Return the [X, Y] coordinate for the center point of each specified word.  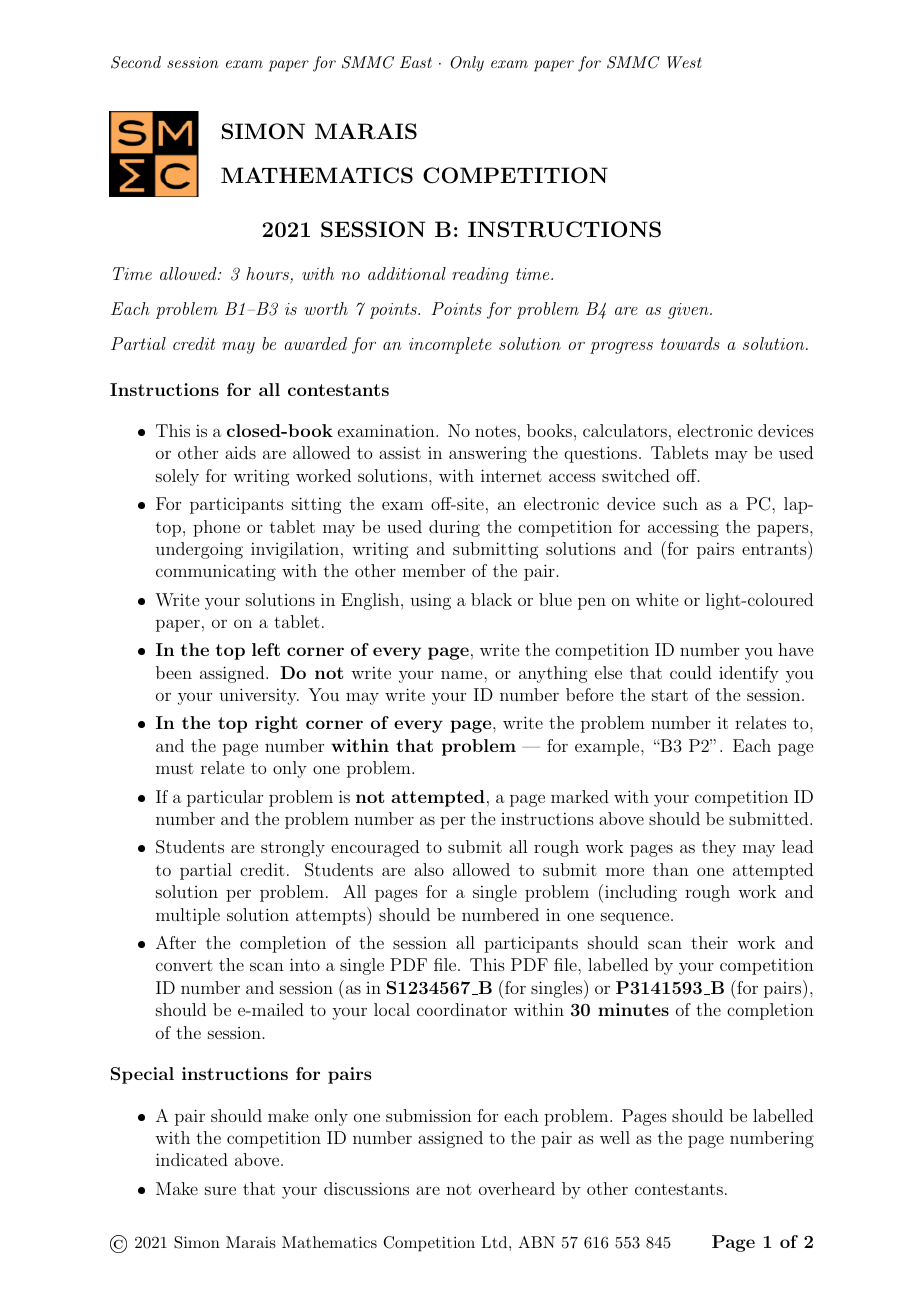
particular [225, 798]
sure [220, 1190]
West [684, 62]
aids [240, 452]
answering [488, 455]
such [680, 503]
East [416, 62]
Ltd [495, 1242]
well [615, 1137]
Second [136, 62]
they [719, 848]
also [429, 869]
